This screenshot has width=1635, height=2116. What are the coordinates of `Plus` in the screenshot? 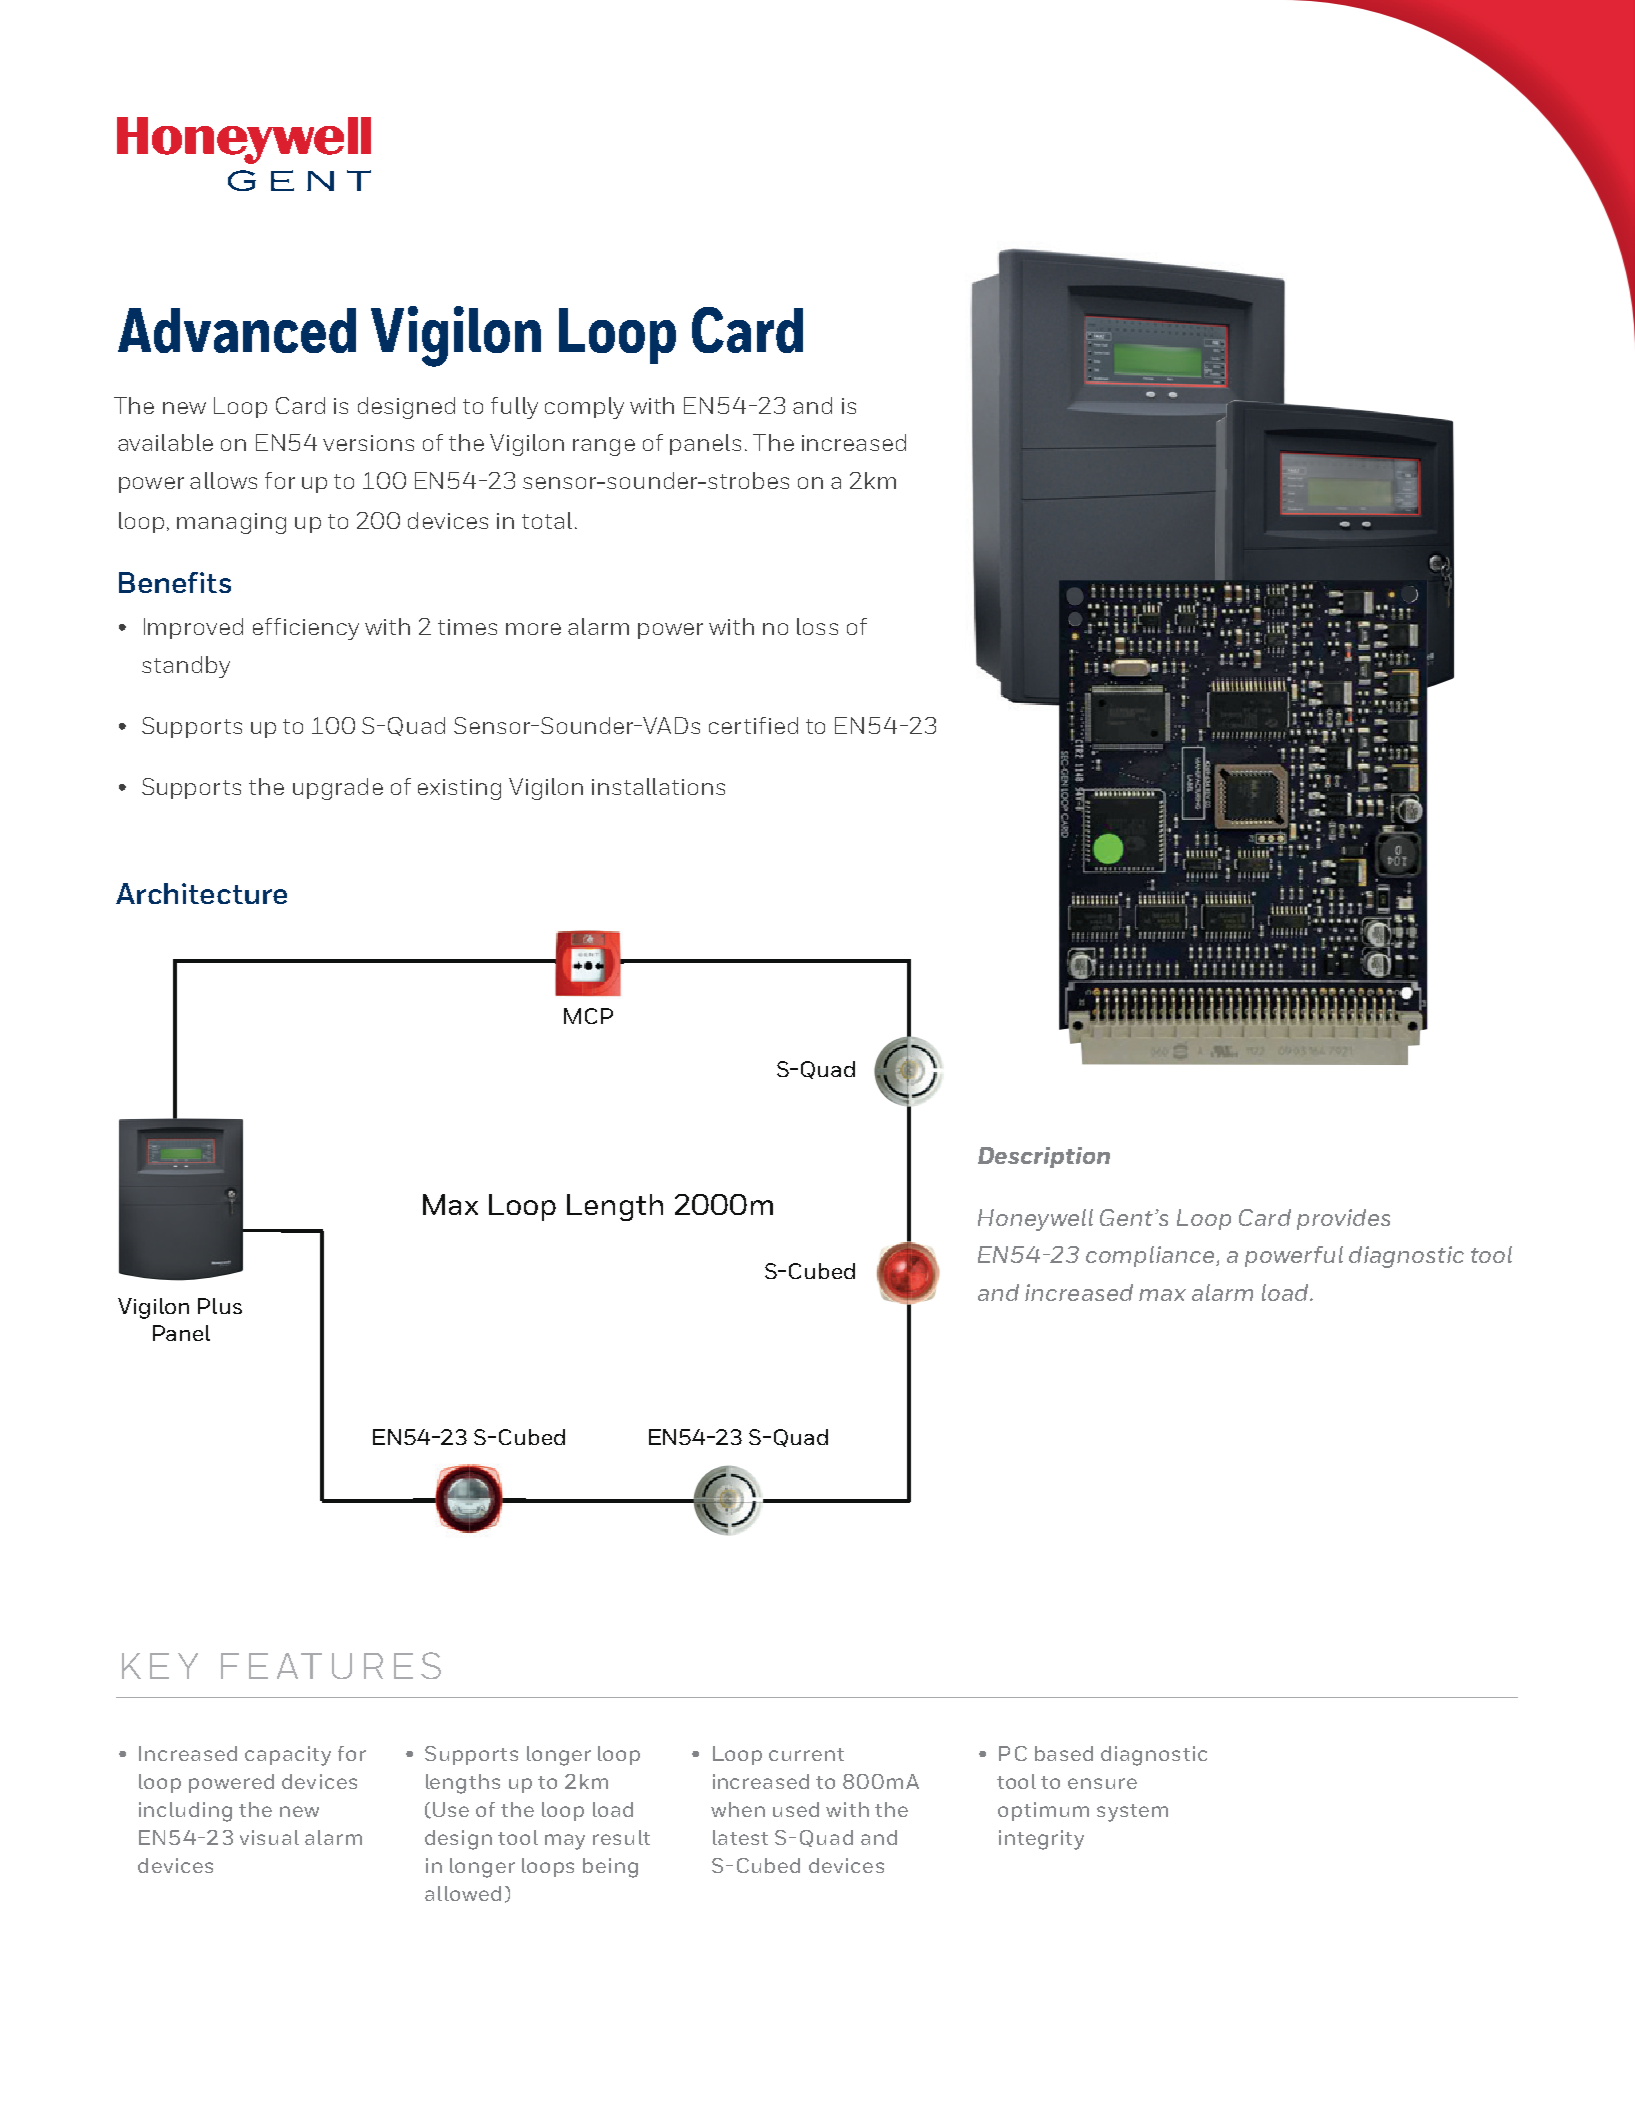 It's located at (220, 1306).
